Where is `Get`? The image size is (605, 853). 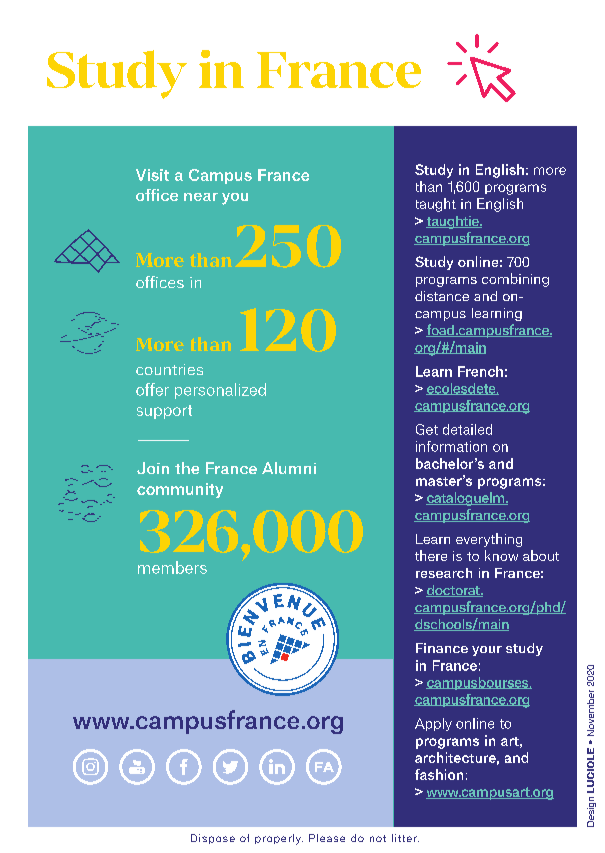 Get is located at coordinates (427, 429).
